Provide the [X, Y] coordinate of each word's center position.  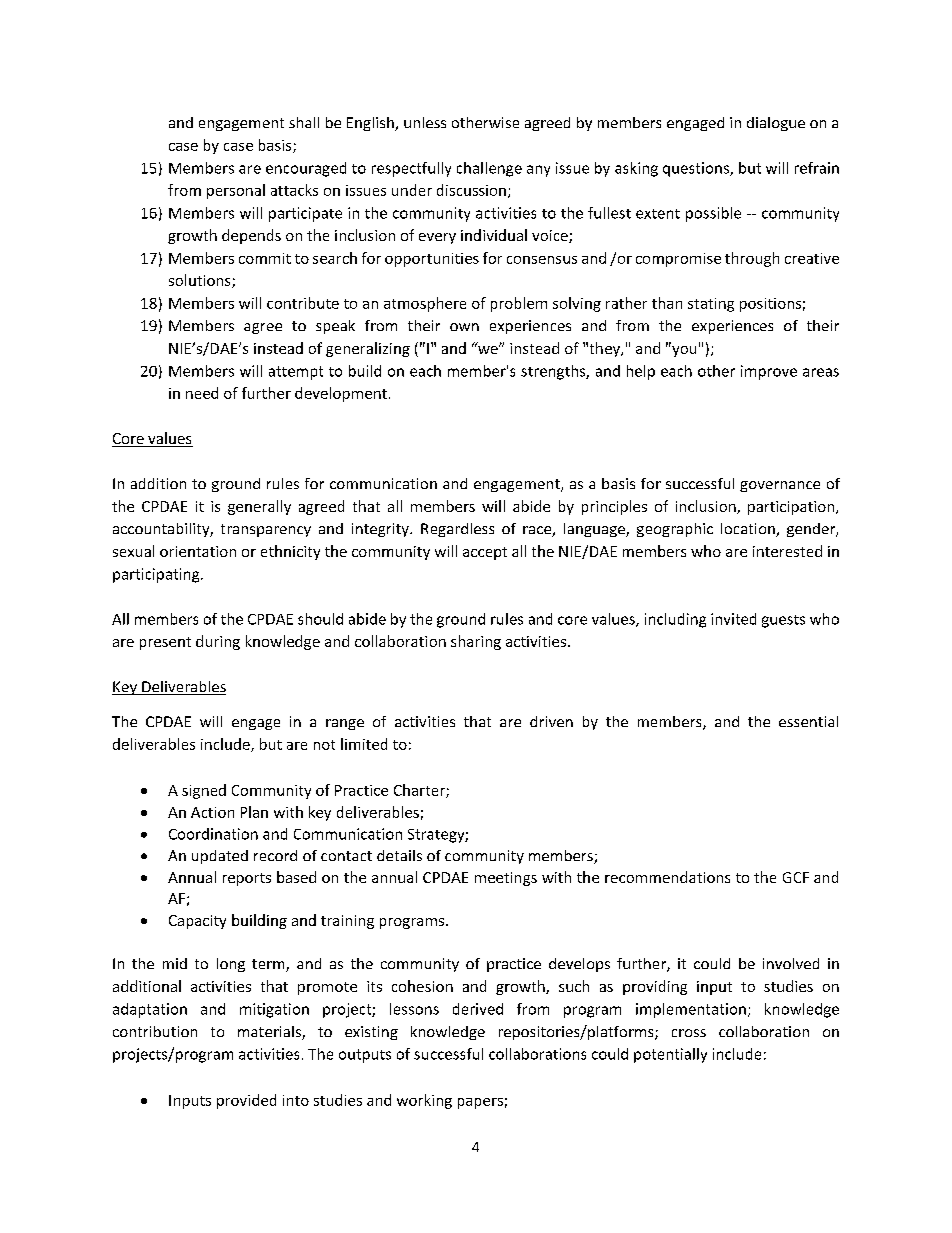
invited [733, 619]
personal [236, 191]
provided [246, 1101]
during [218, 642]
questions [697, 169]
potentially [670, 1055]
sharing [476, 642]
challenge [489, 169]
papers [480, 1103]
